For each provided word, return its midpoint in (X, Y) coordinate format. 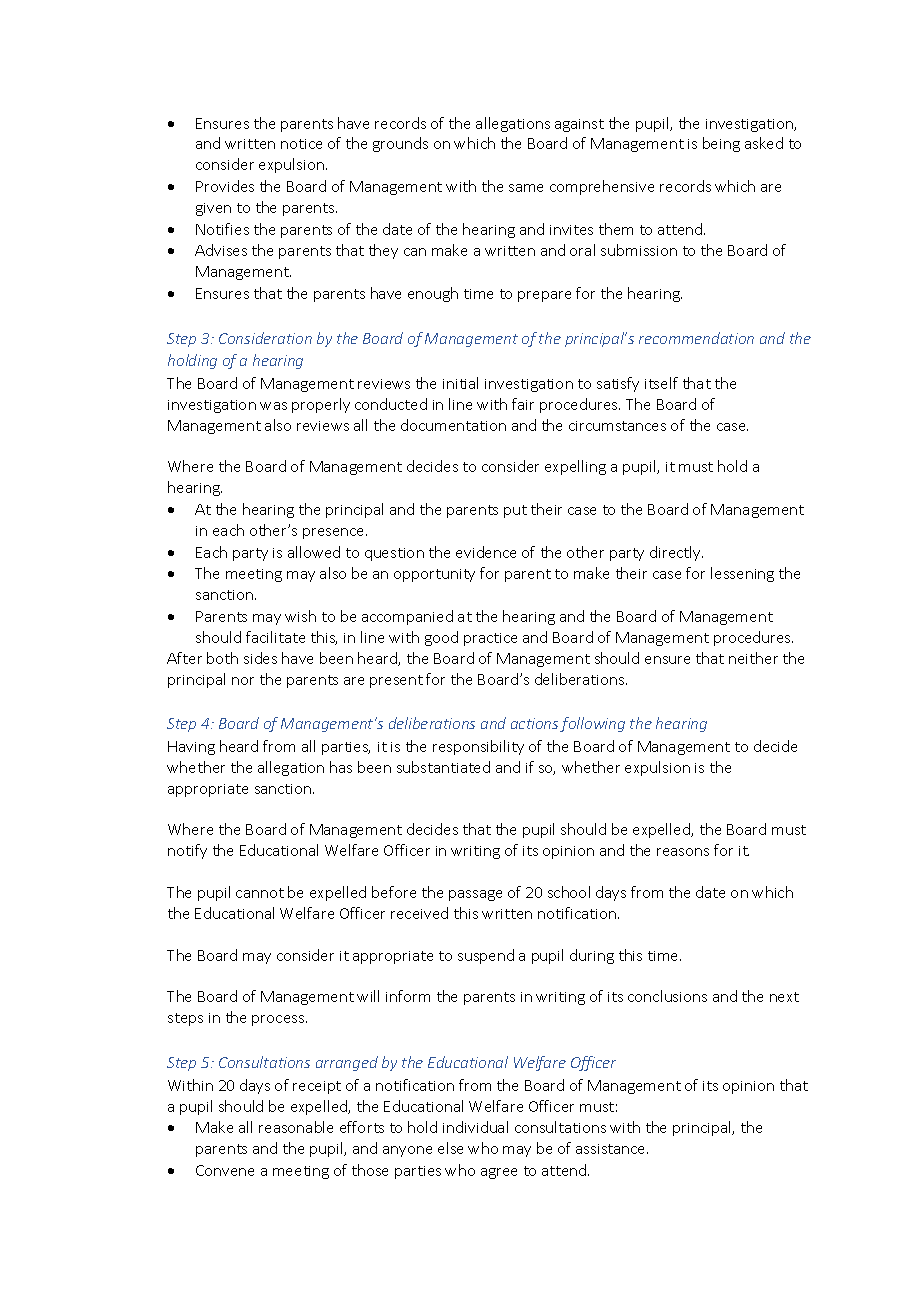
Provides (225, 186)
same (526, 188)
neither (753, 658)
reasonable (296, 1127)
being (721, 144)
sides (260, 658)
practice (490, 639)
